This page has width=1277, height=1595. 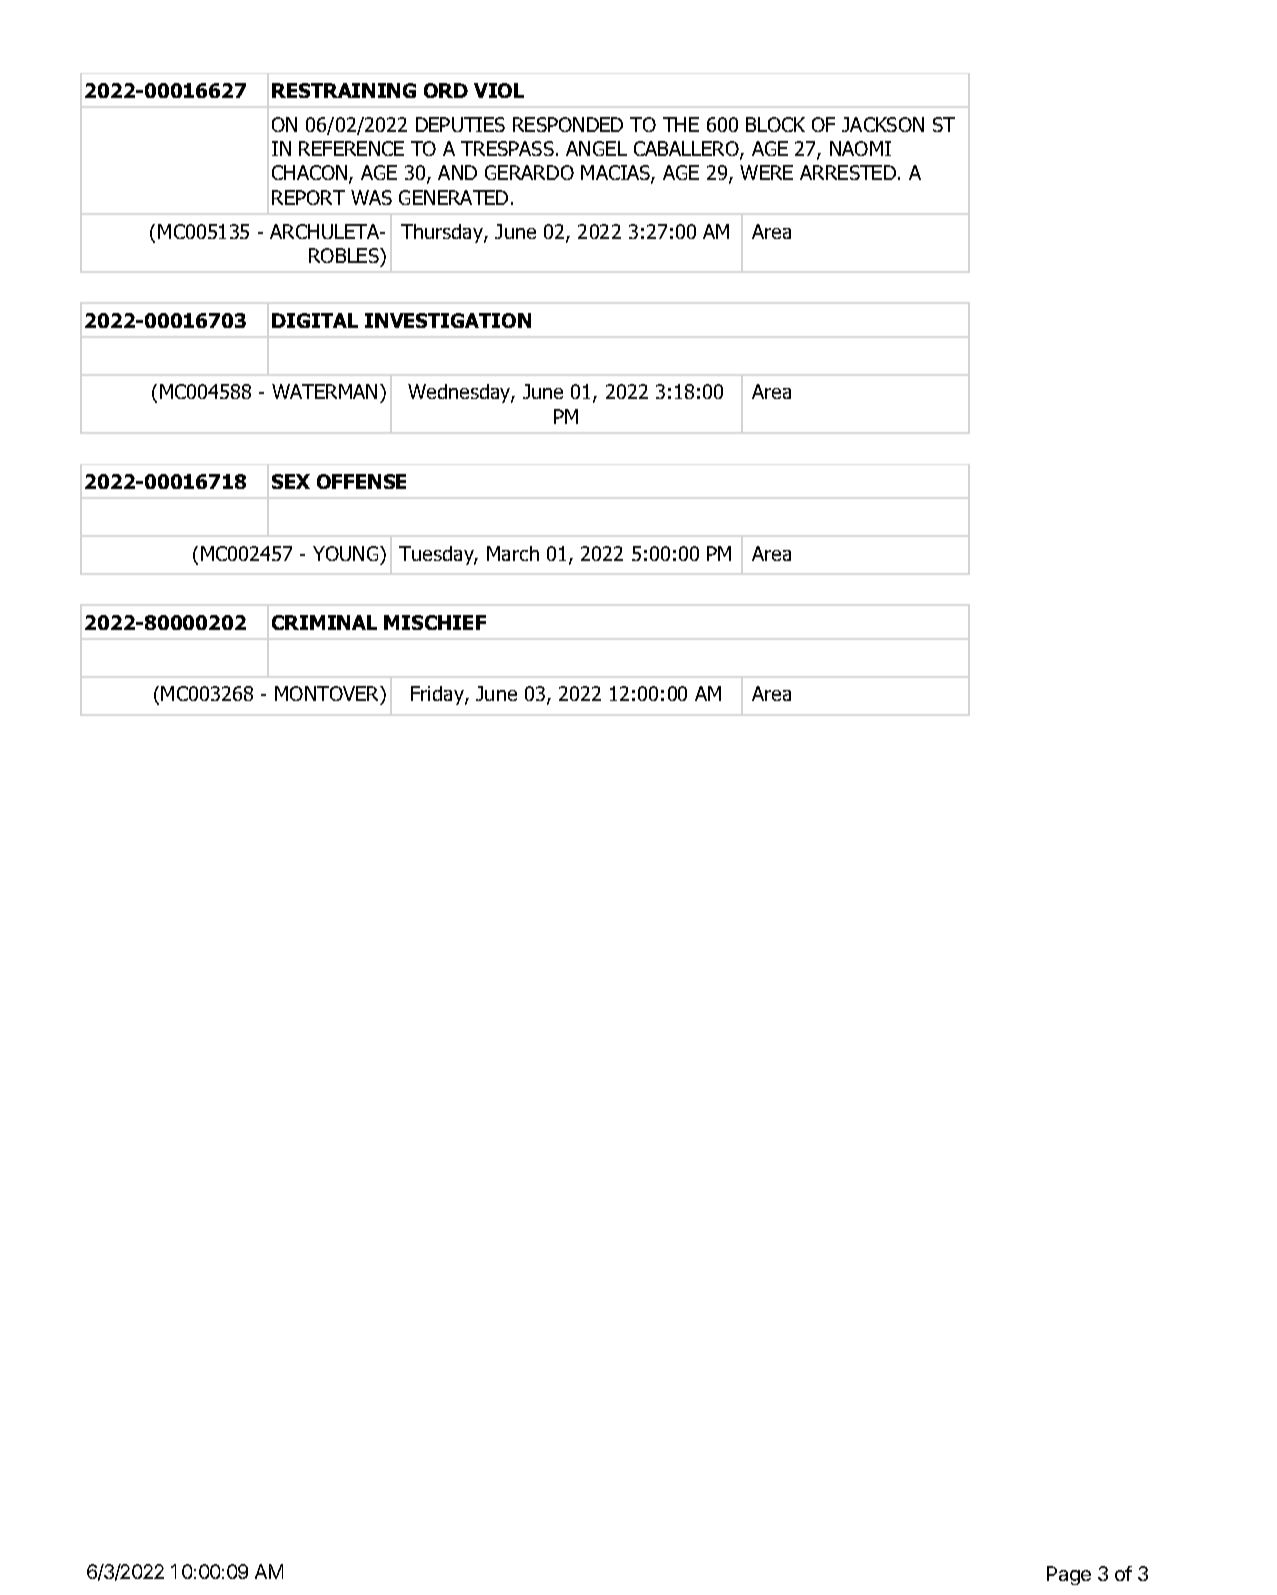 I want to click on Page, so click(x=1069, y=1575).
